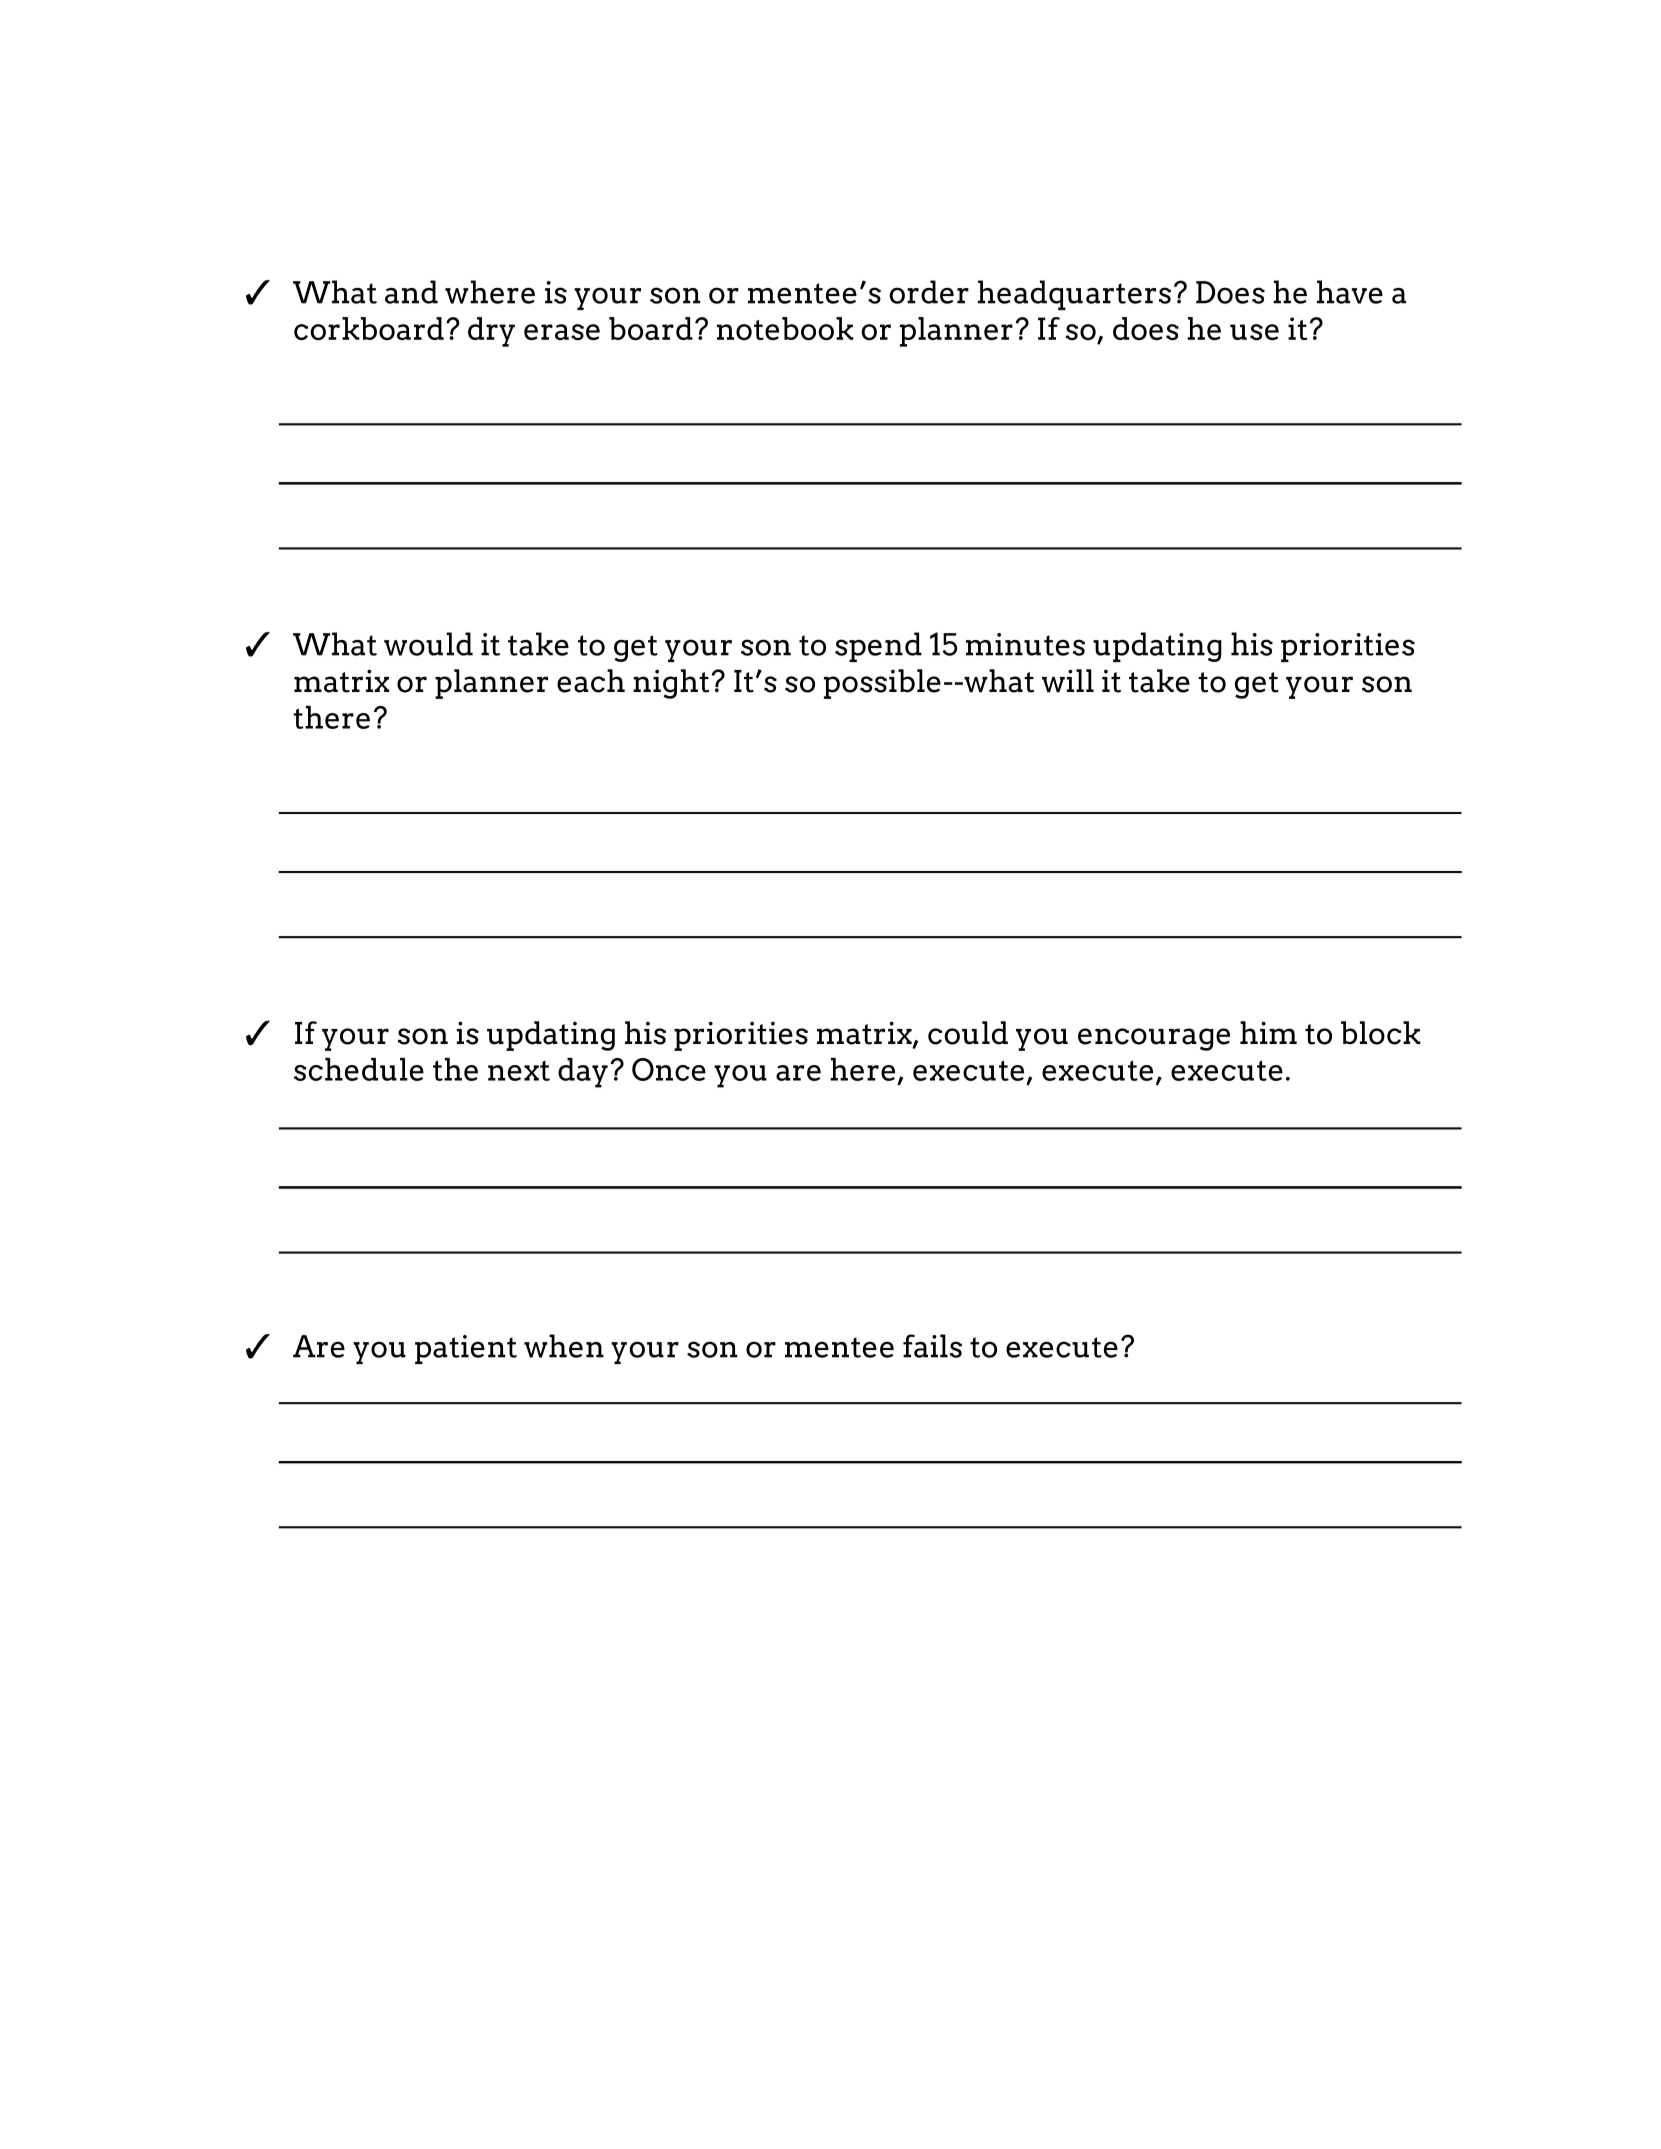 This document has width=1661, height=2149. What do you see at coordinates (878, 647) in the document?
I see `spend` at bounding box center [878, 647].
